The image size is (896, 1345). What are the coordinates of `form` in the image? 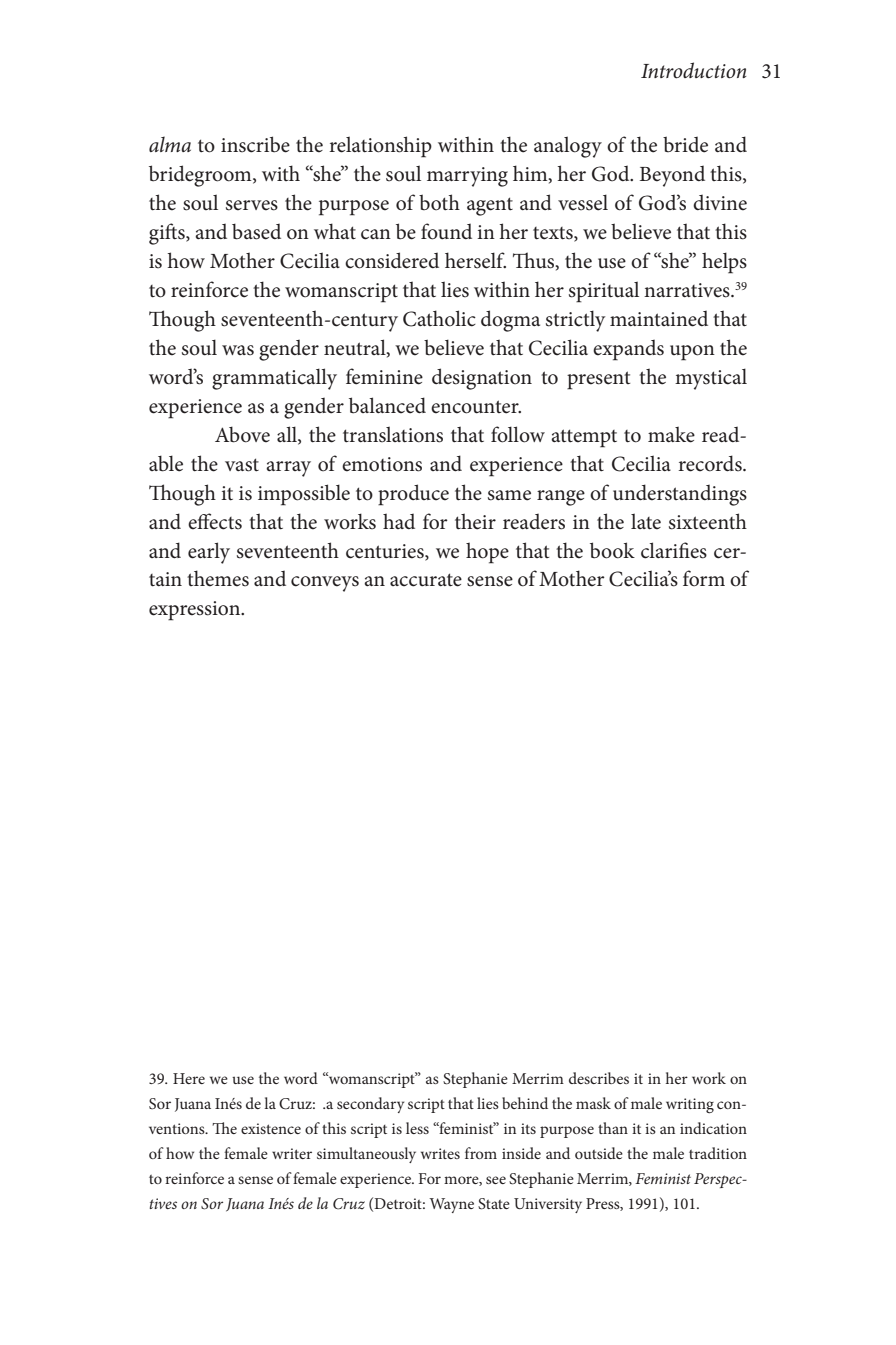 It's located at (704, 578).
